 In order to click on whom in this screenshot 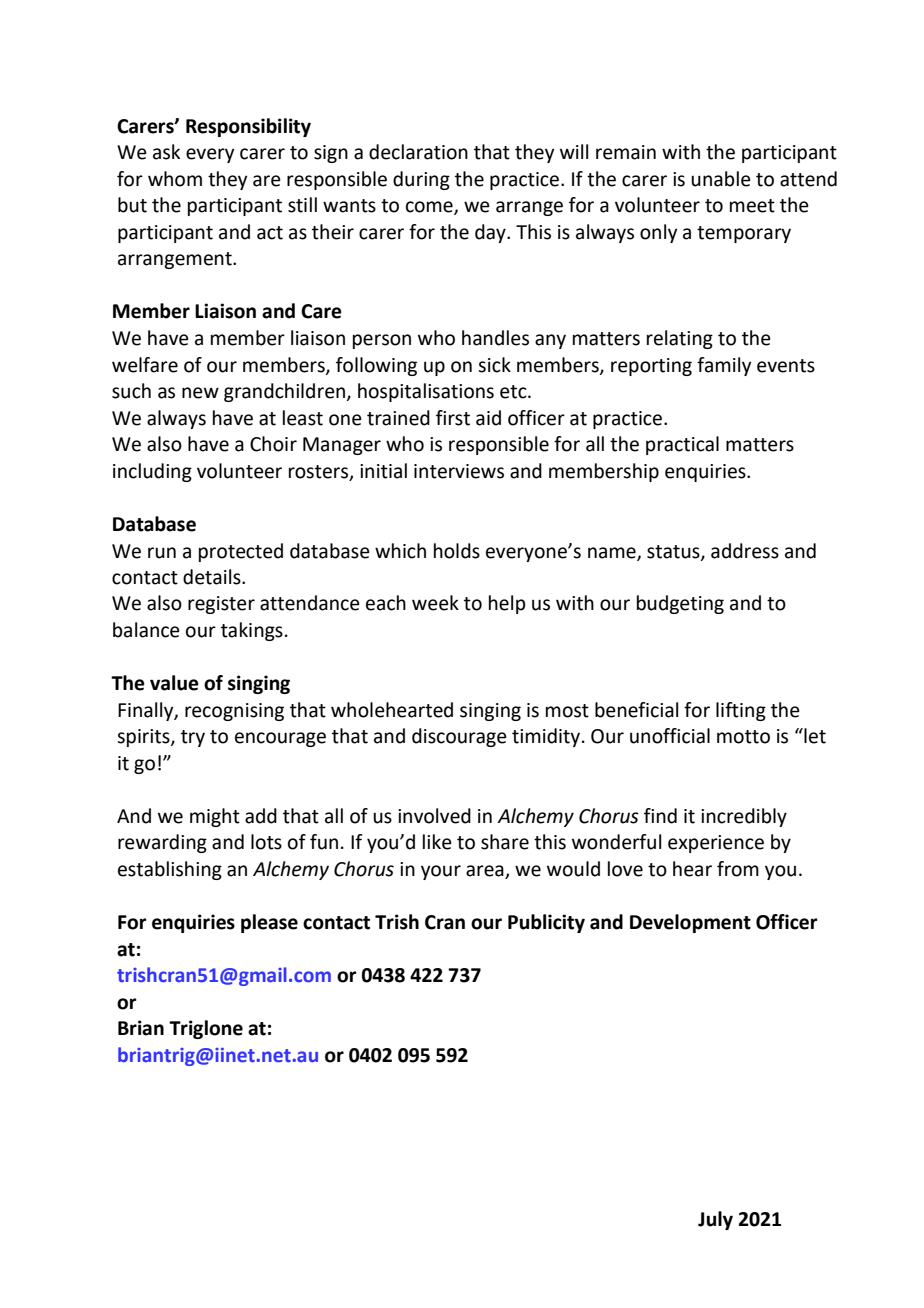, I will do `click(175, 179)`.
